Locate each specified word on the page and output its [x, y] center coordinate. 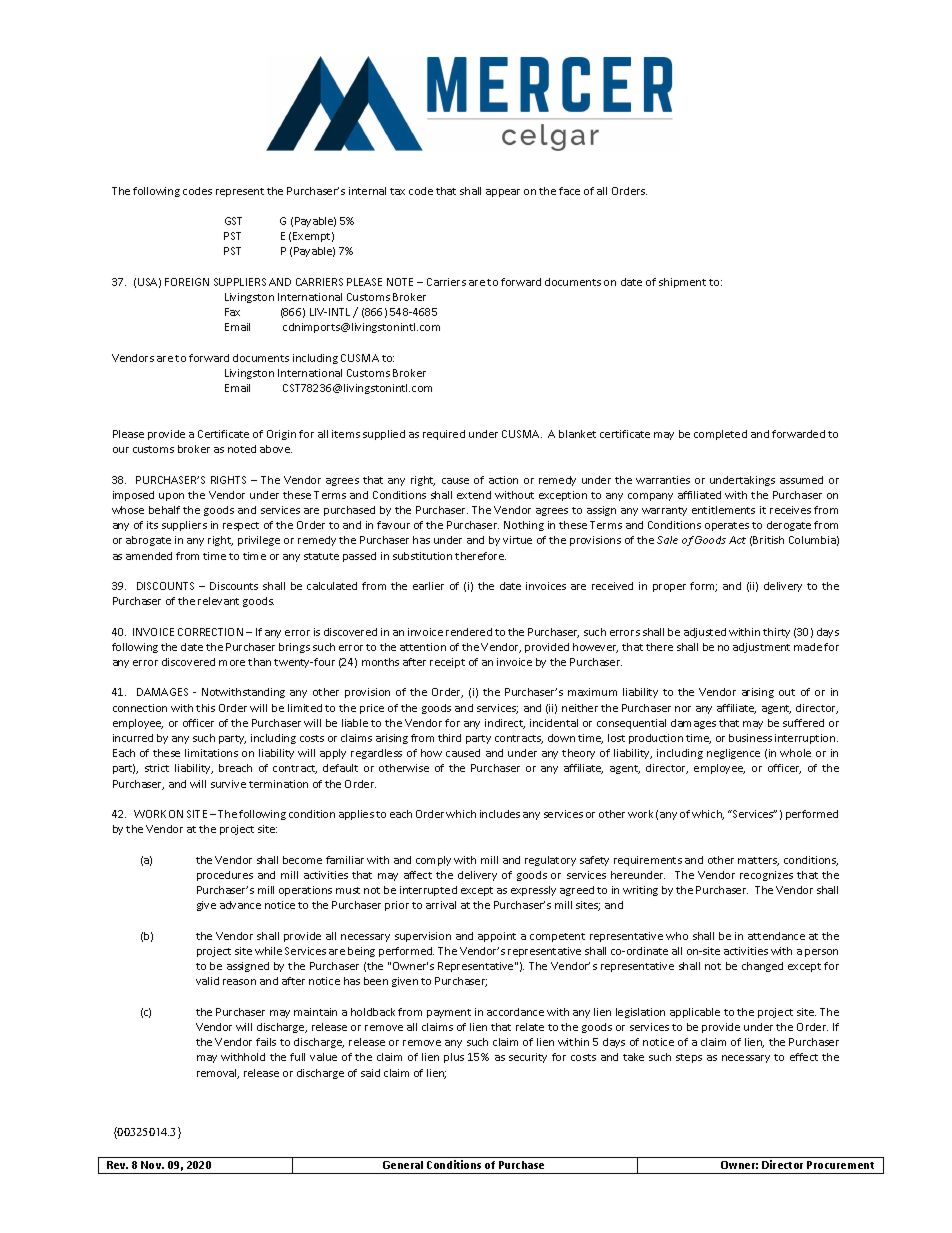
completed [720, 435]
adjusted [705, 633]
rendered [469, 632]
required [444, 435]
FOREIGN [187, 282]
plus [454, 1058]
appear [503, 193]
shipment [682, 283]
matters [758, 861]
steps [689, 1058]
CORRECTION [210, 632]
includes [500, 814]
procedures [225, 876]
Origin [281, 435]
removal [218, 1074]
